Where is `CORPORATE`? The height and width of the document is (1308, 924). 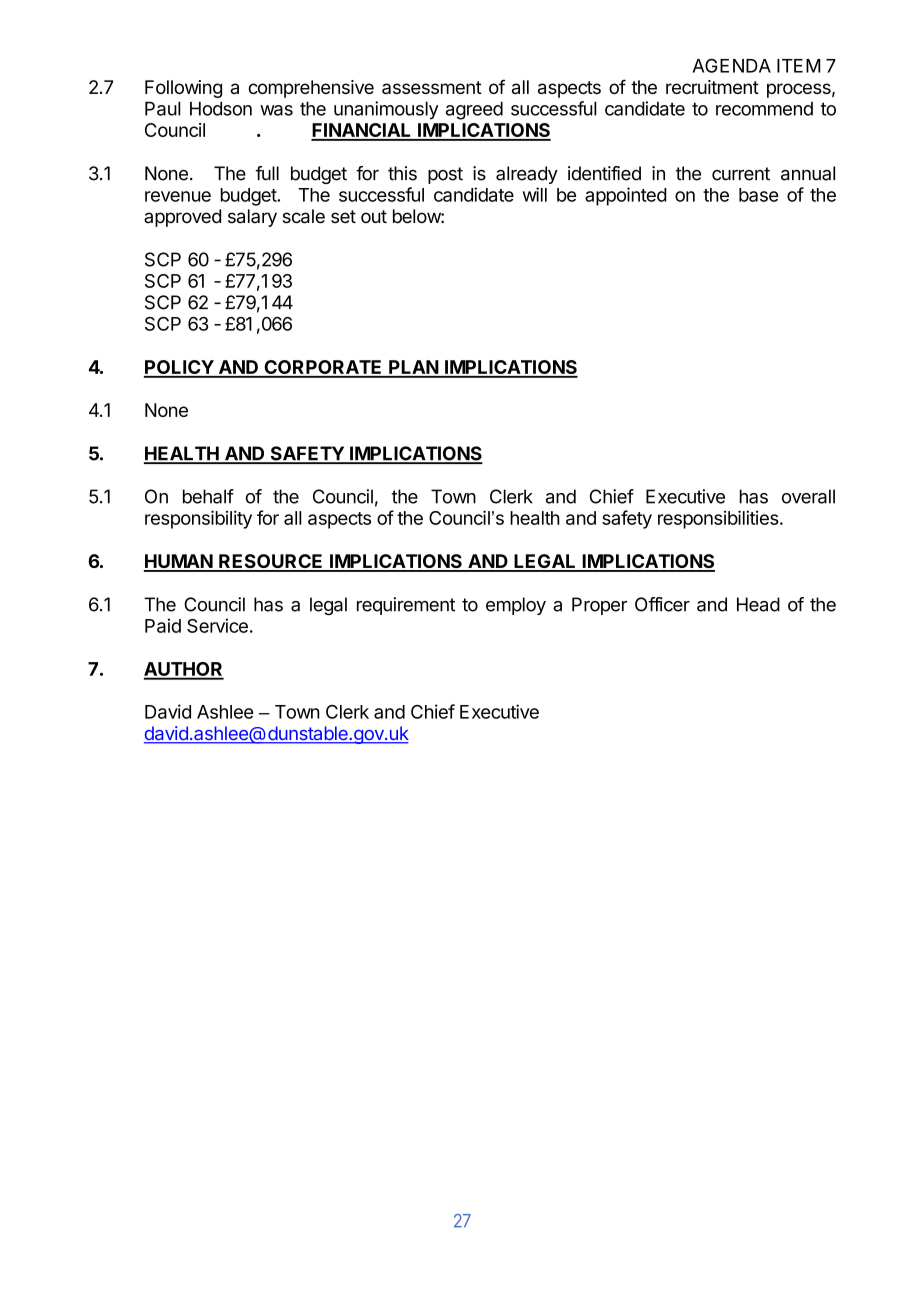 CORPORATE is located at coordinates (323, 368).
